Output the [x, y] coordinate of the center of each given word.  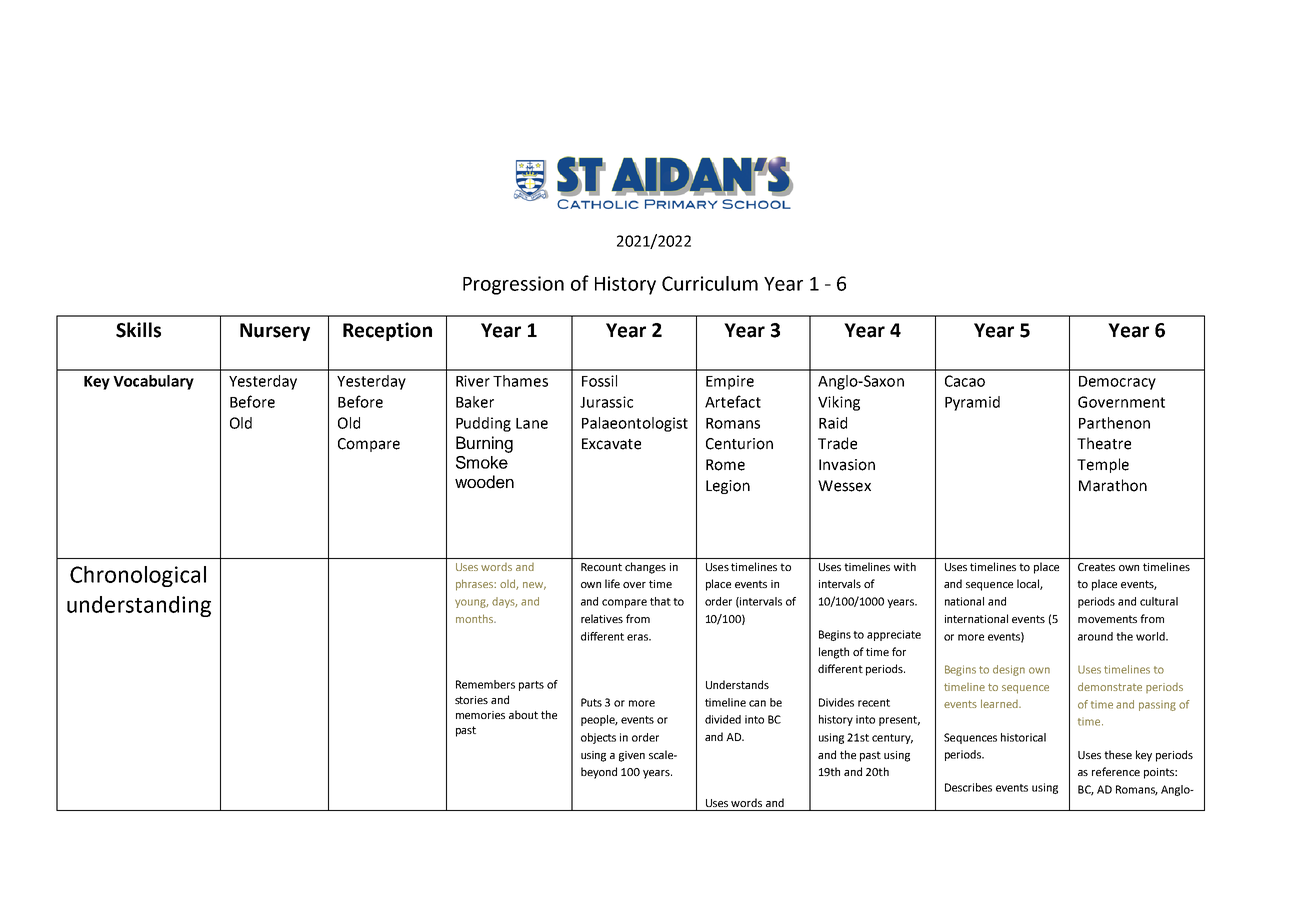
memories [480, 715]
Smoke [482, 462]
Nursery [275, 332]
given [632, 756]
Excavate [611, 444]
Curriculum [710, 283]
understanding [139, 606]
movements [1107, 619]
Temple [1103, 465]
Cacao [965, 381]
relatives [602, 618]
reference [1116, 771]
